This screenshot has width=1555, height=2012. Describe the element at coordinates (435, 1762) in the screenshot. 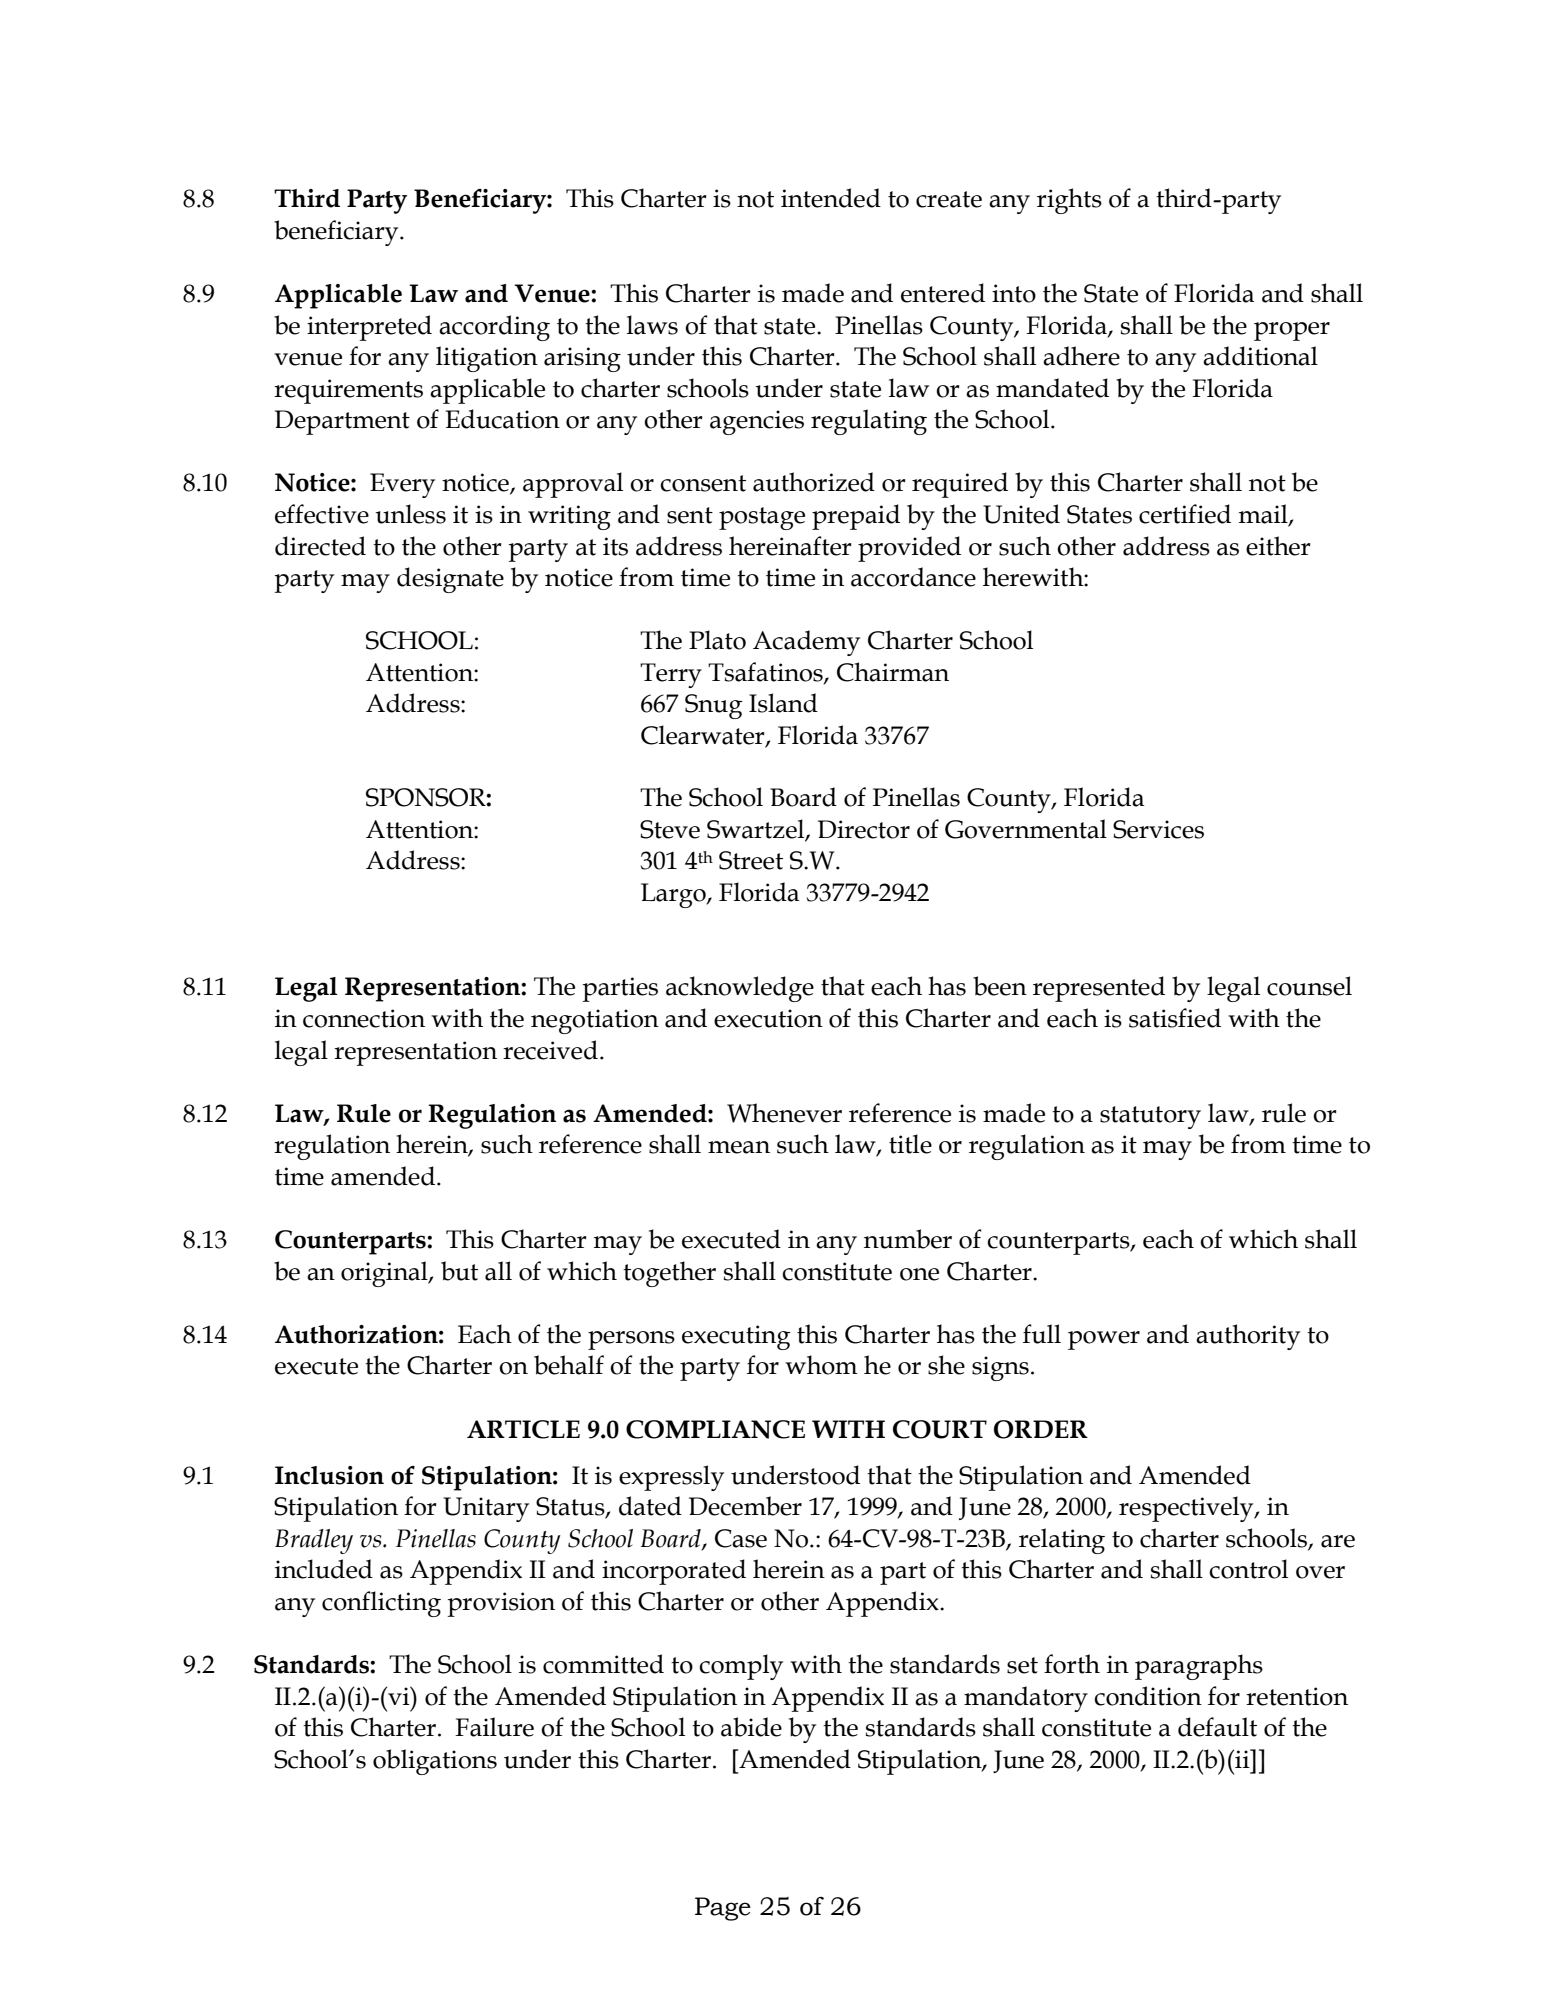

I see `obligations` at that location.
